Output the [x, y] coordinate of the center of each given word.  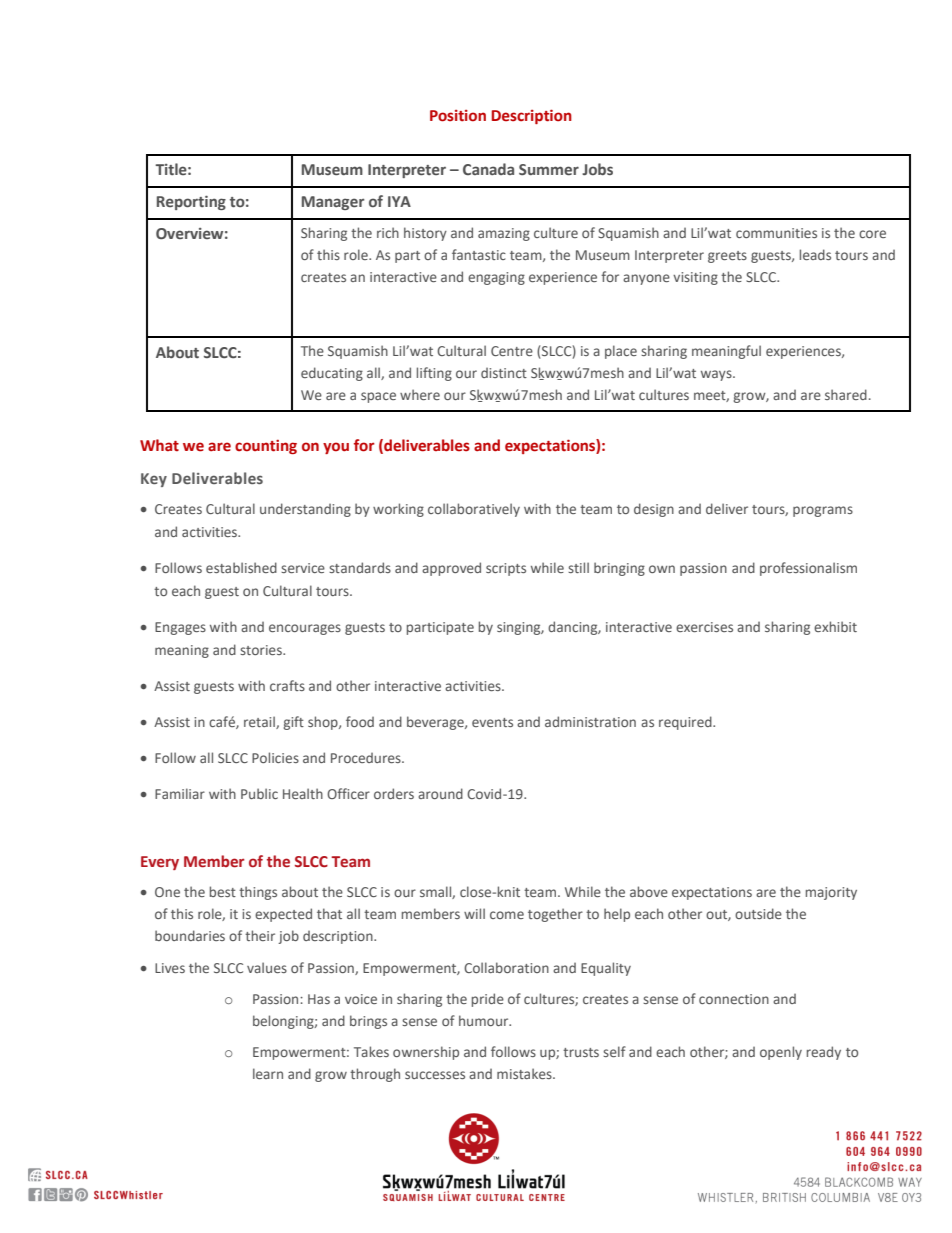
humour [485, 1020]
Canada [488, 169]
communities [776, 233]
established [241, 567]
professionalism [808, 569]
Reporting [191, 203]
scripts [506, 569]
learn [268, 1073]
